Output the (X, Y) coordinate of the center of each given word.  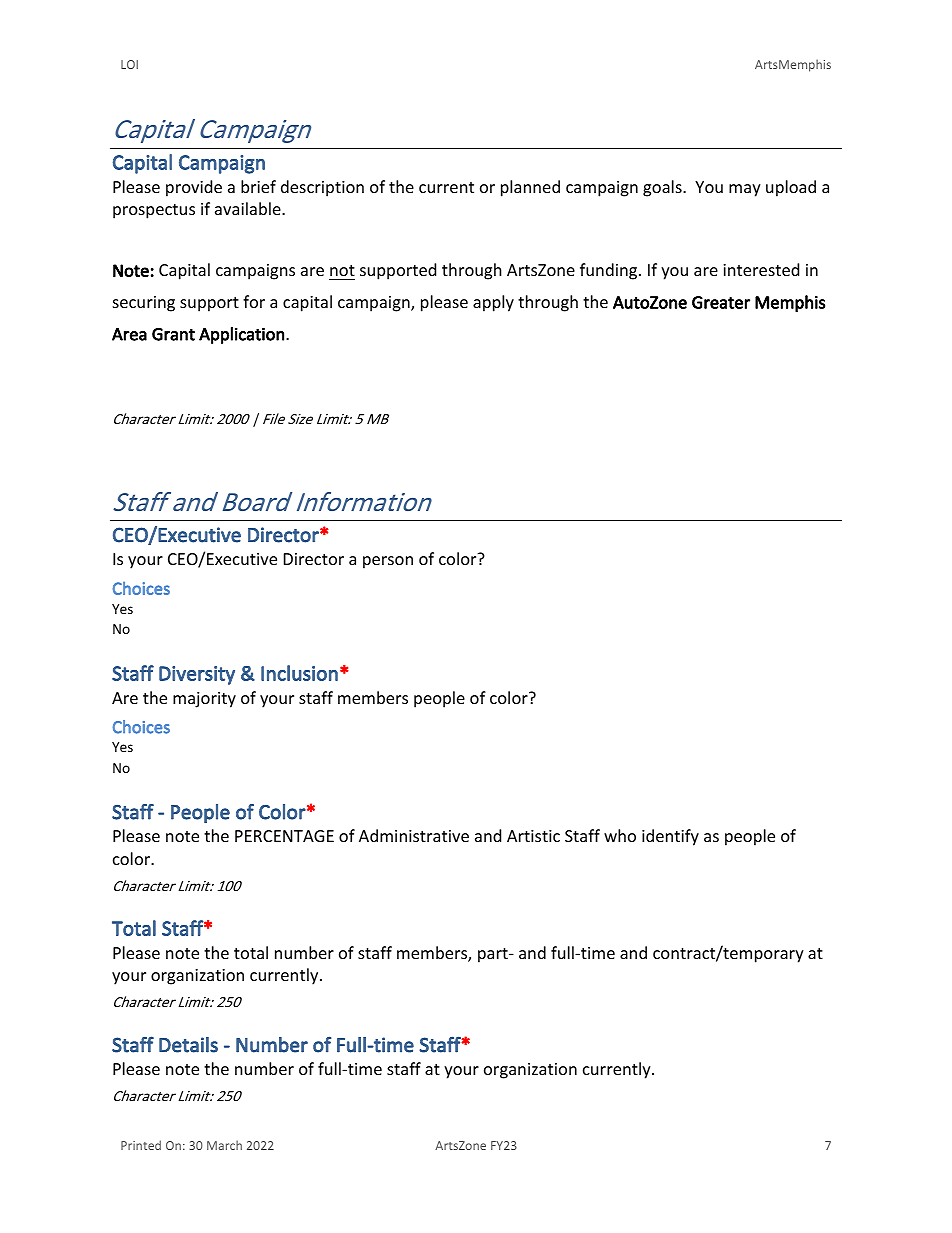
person (388, 562)
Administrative (414, 835)
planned (530, 188)
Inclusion (299, 673)
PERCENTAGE (284, 836)
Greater (721, 302)
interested (761, 269)
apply (493, 303)
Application (241, 335)
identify (670, 837)
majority (204, 700)
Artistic (533, 836)
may (745, 190)
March (224, 1145)
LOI (129, 64)
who (620, 835)
